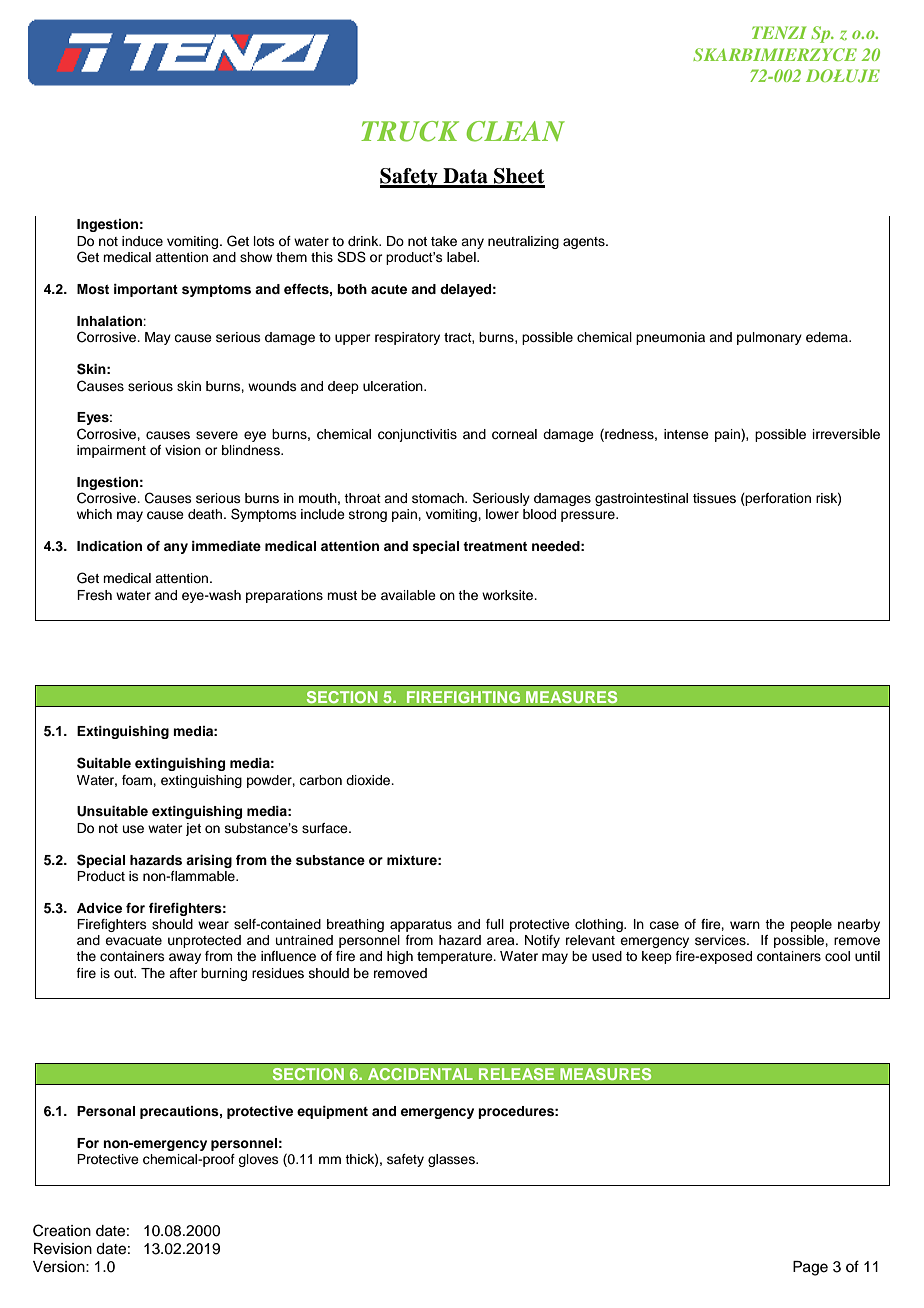 This screenshot has height=1308, width=924. What do you see at coordinates (515, 131) in the screenshot?
I see `CLEAN` at bounding box center [515, 131].
